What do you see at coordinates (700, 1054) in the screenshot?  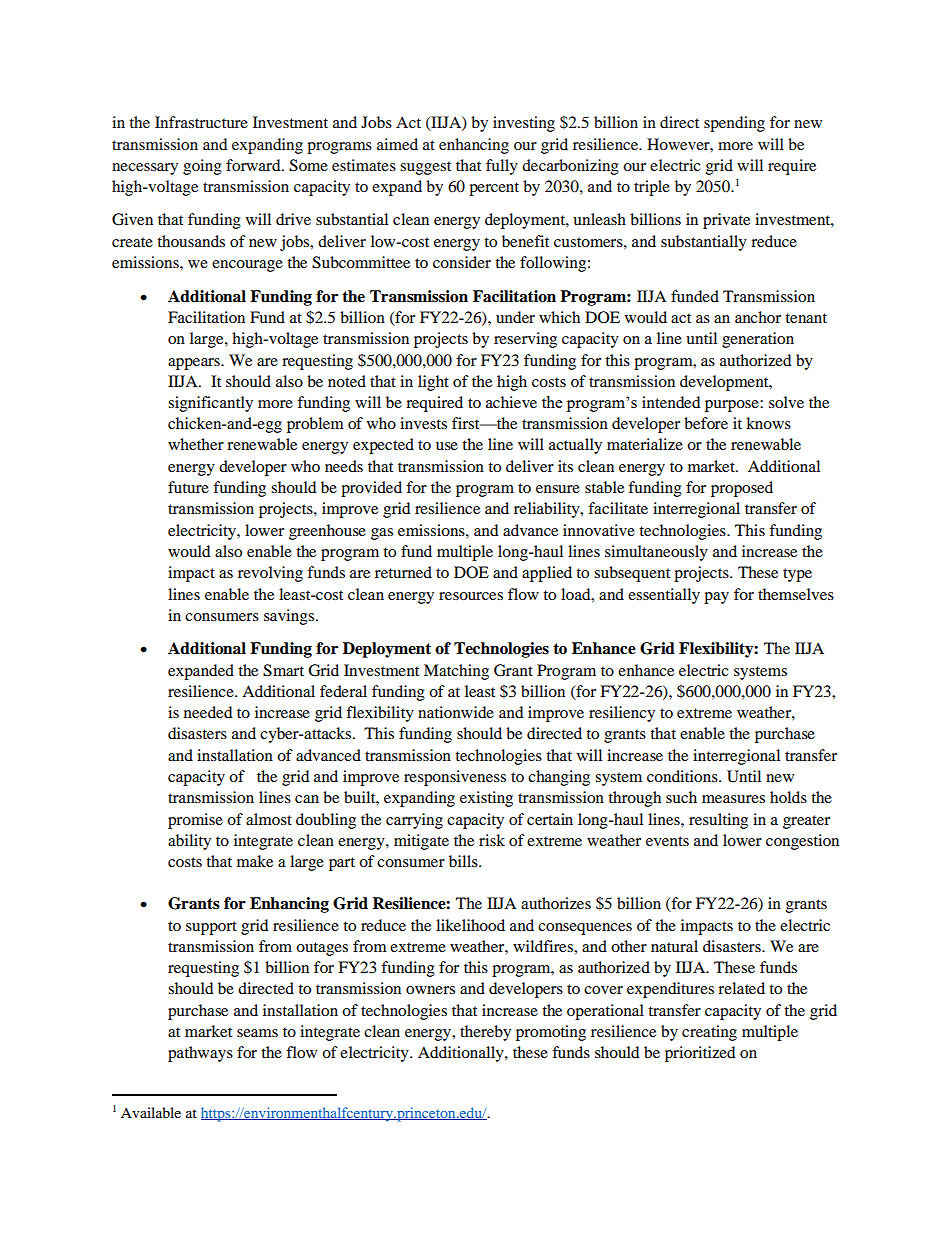 I see `prioritized` at bounding box center [700, 1054].
